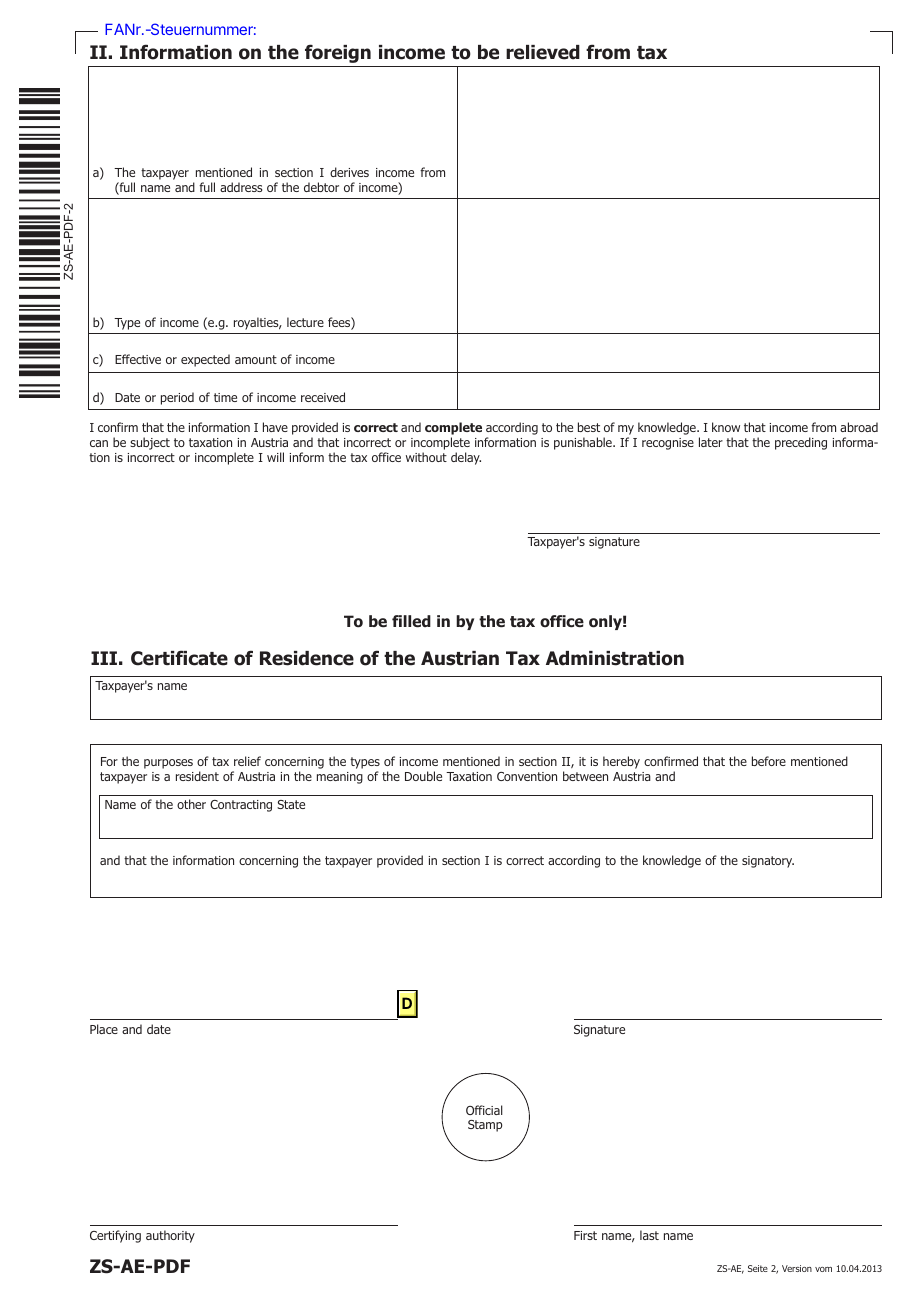 The height and width of the page is (1308, 924). Describe the element at coordinates (104, 1029) in the page. I see `Place` at that location.
